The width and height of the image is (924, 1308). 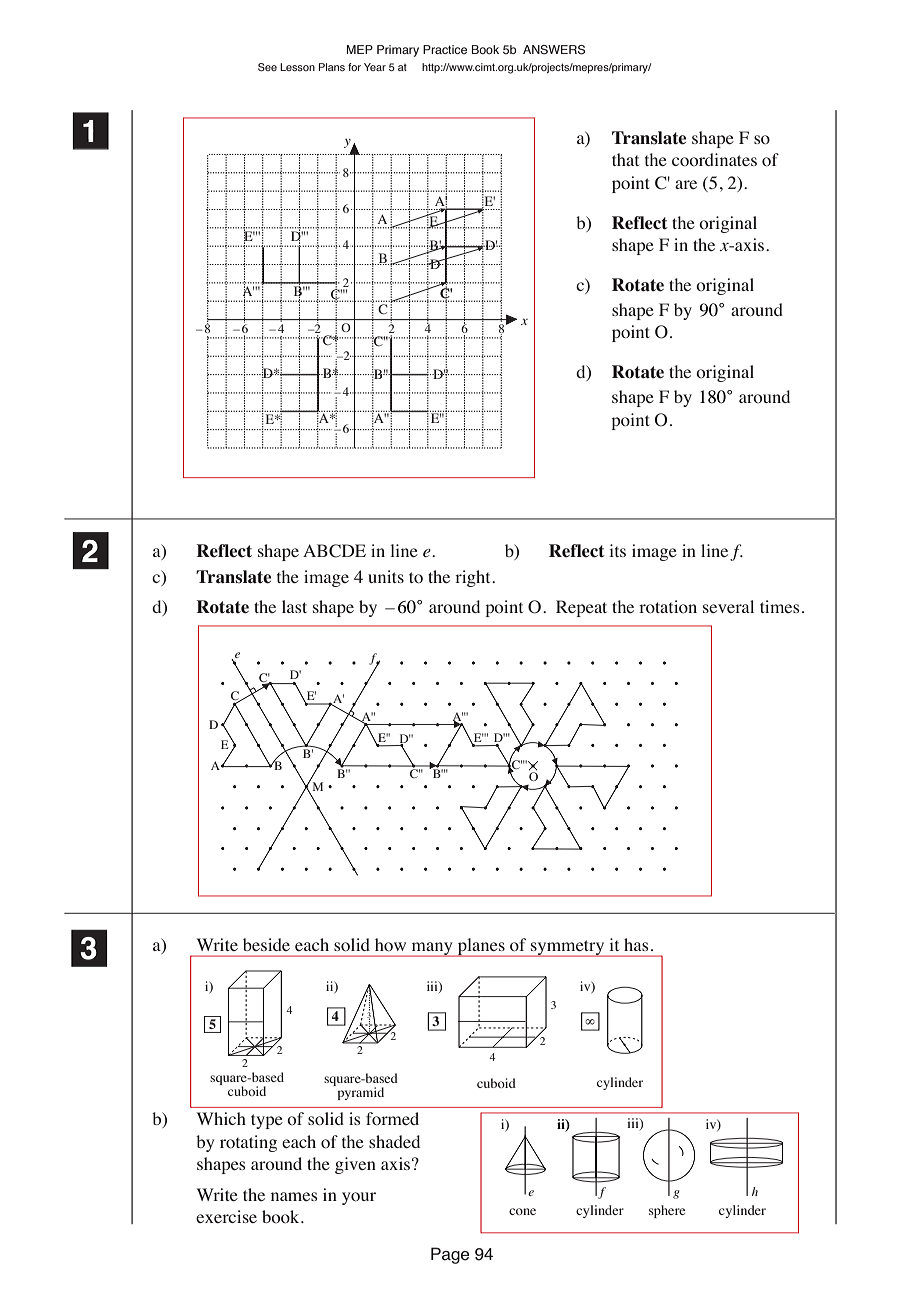 What do you see at coordinates (522, 1211) in the image?
I see `cone` at bounding box center [522, 1211].
